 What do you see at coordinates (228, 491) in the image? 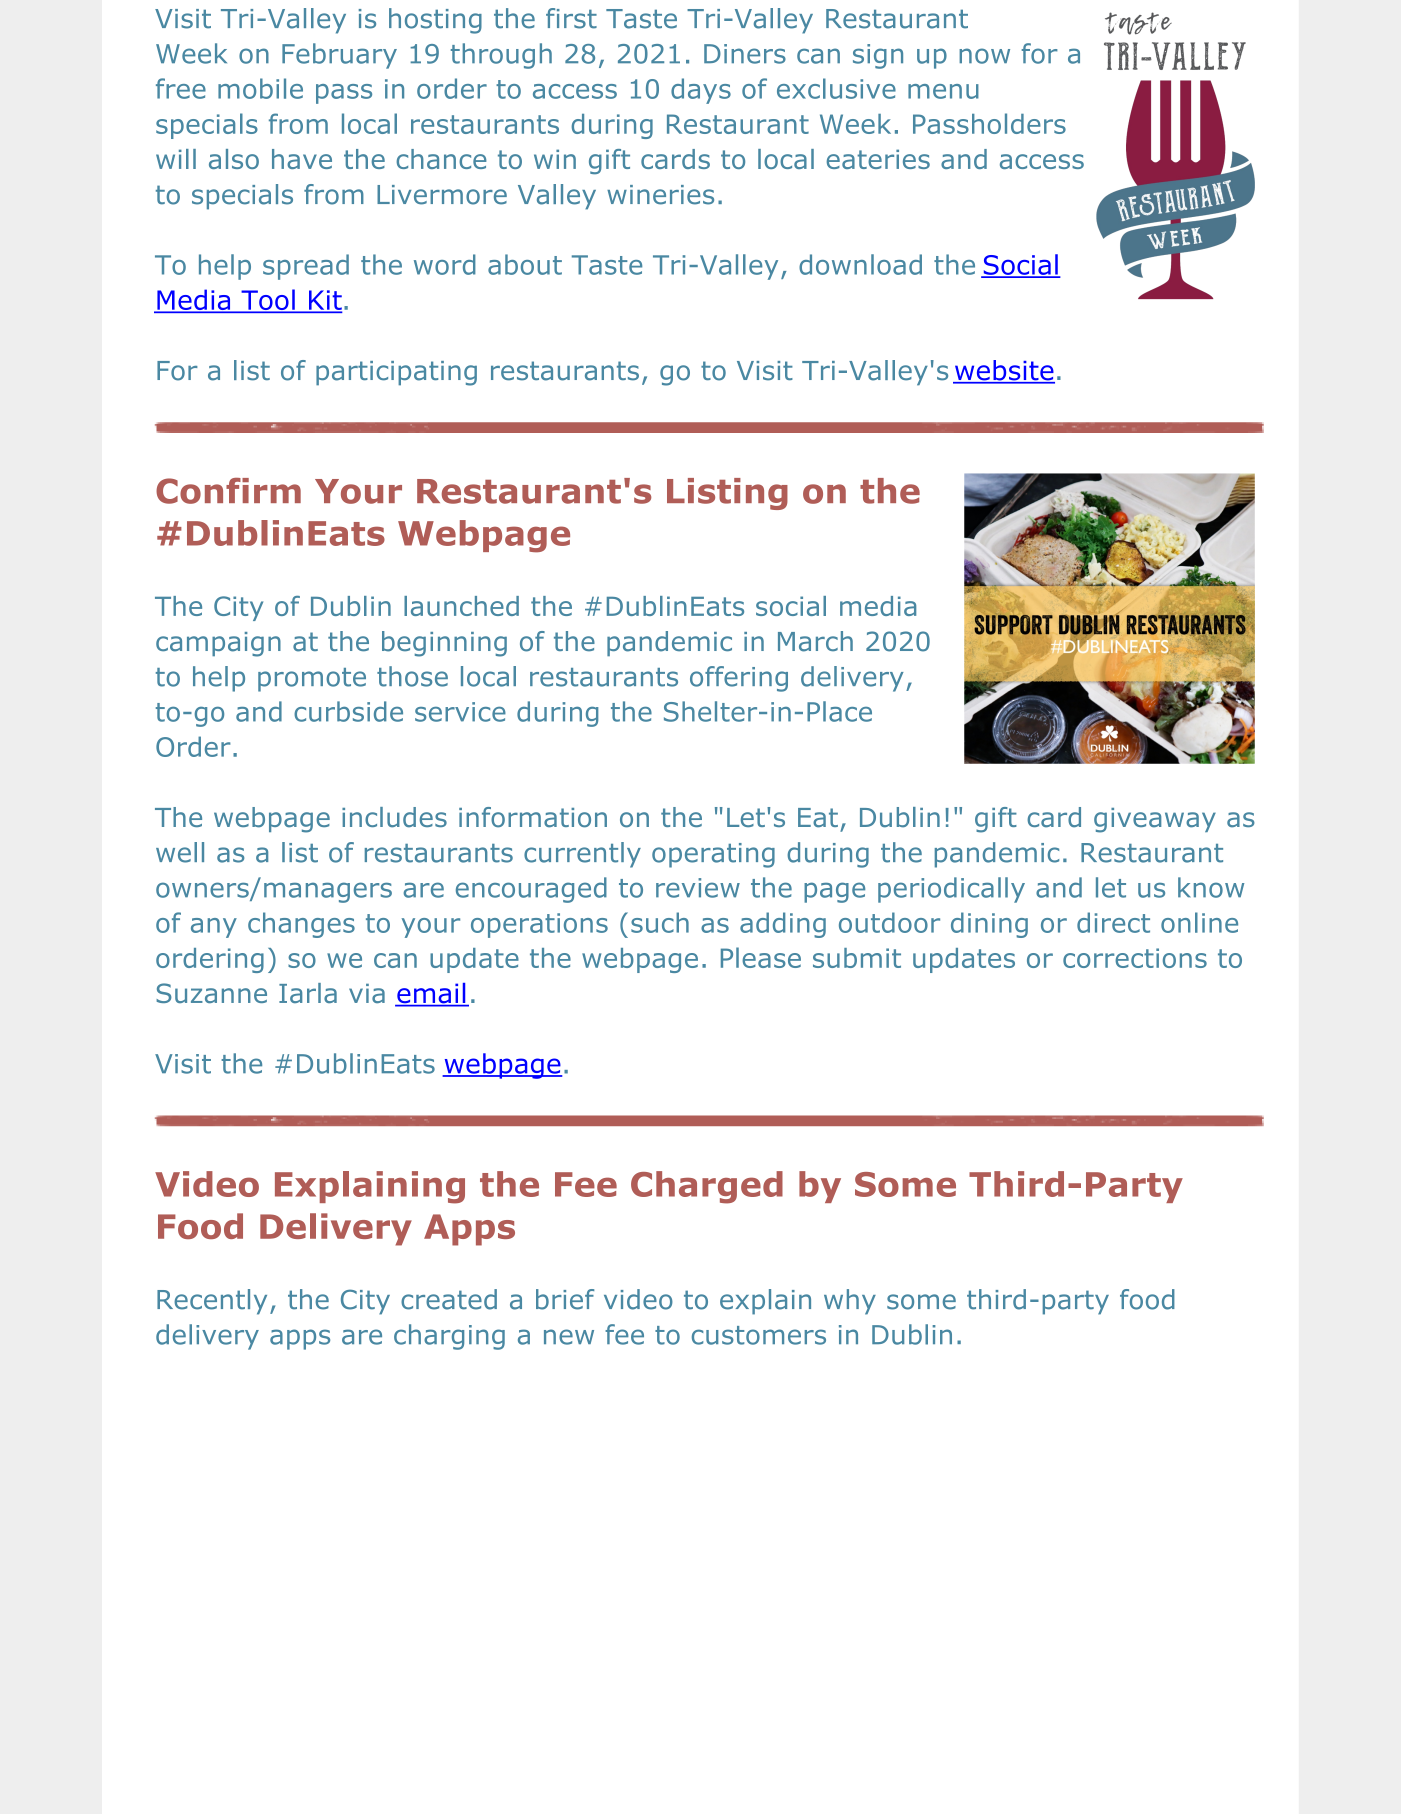
I see `Confirm` at bounding box center [228, 491].
